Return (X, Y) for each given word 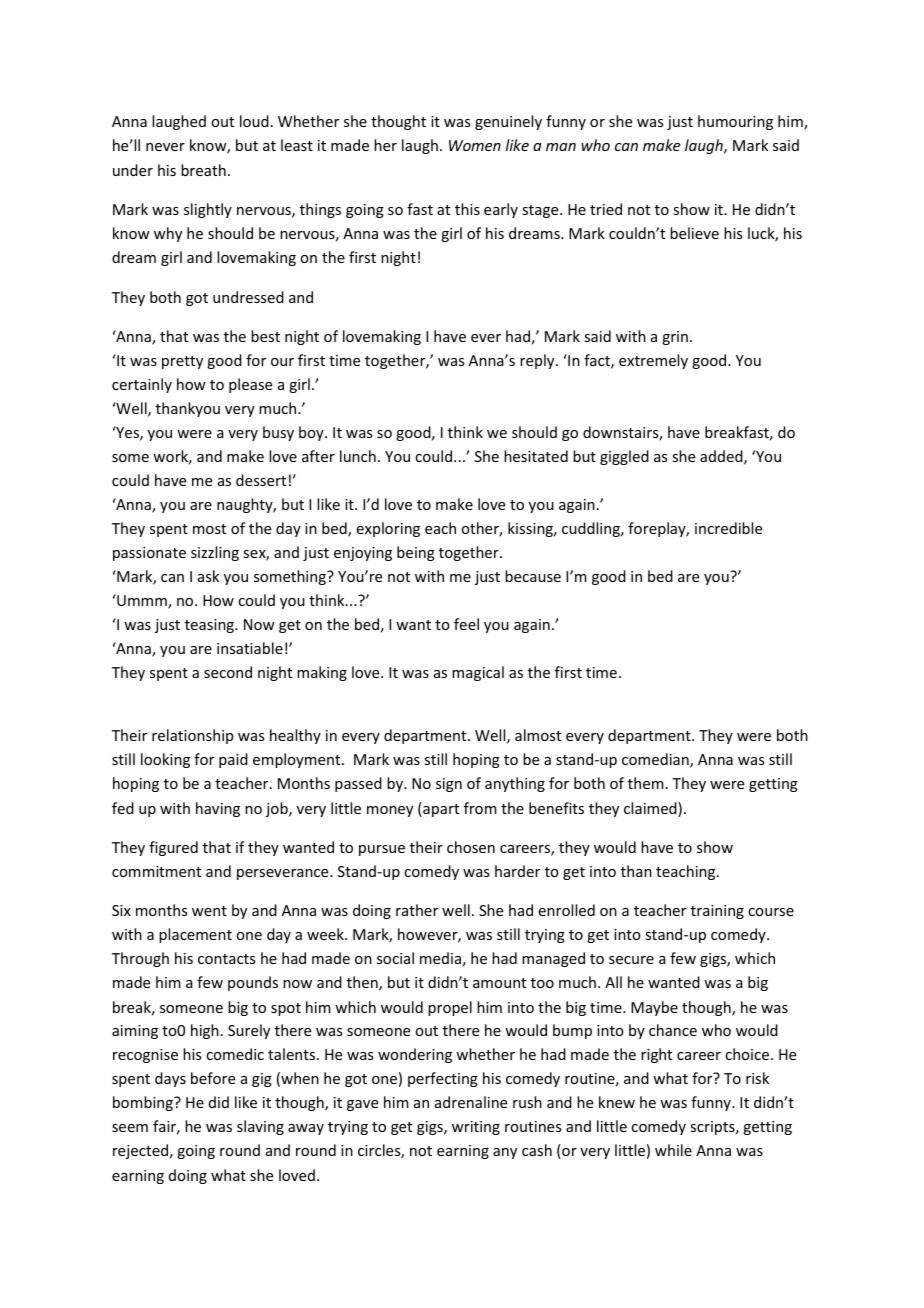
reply (538, 361)
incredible (728, 528)
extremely (653, 361)
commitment (156, 871)
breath (203, 170)
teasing (211, 626)
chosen (471, 847)
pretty (182, 362)
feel (466, 624)
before (213, 1078)
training (717, 912)
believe (694, 233)
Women (475, 145)
